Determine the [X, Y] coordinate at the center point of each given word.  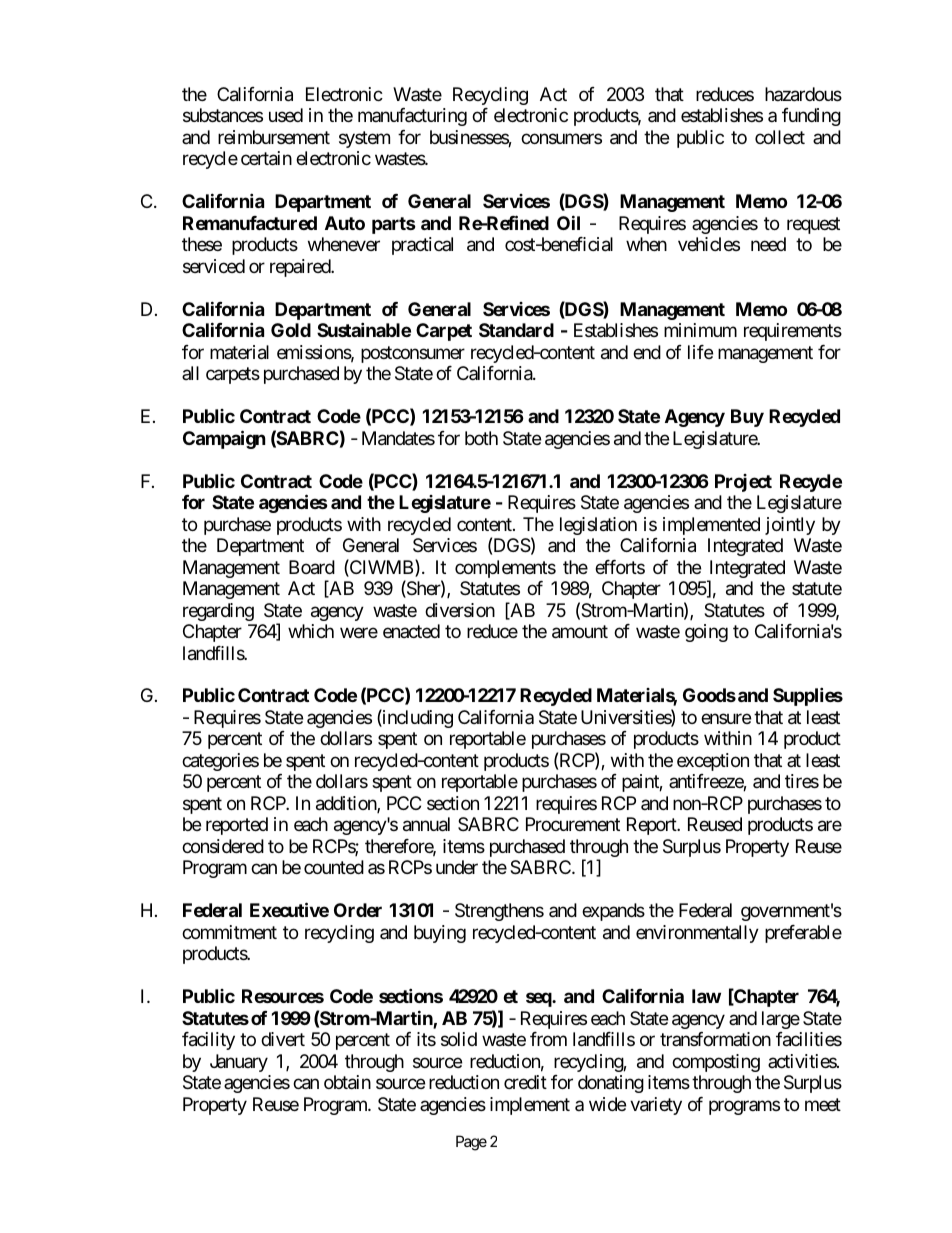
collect [780, 137]
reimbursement [274, 137]
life [700, 352]
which [311, 631]
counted [334, 867]
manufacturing [412, 117]
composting [716, 1063]
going [706, 633]
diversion [460, 610]
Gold [291, 330]
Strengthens [499, 912]
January [239, 1063]
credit [525, 1082]
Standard [516, 330]
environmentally [697, 934]
